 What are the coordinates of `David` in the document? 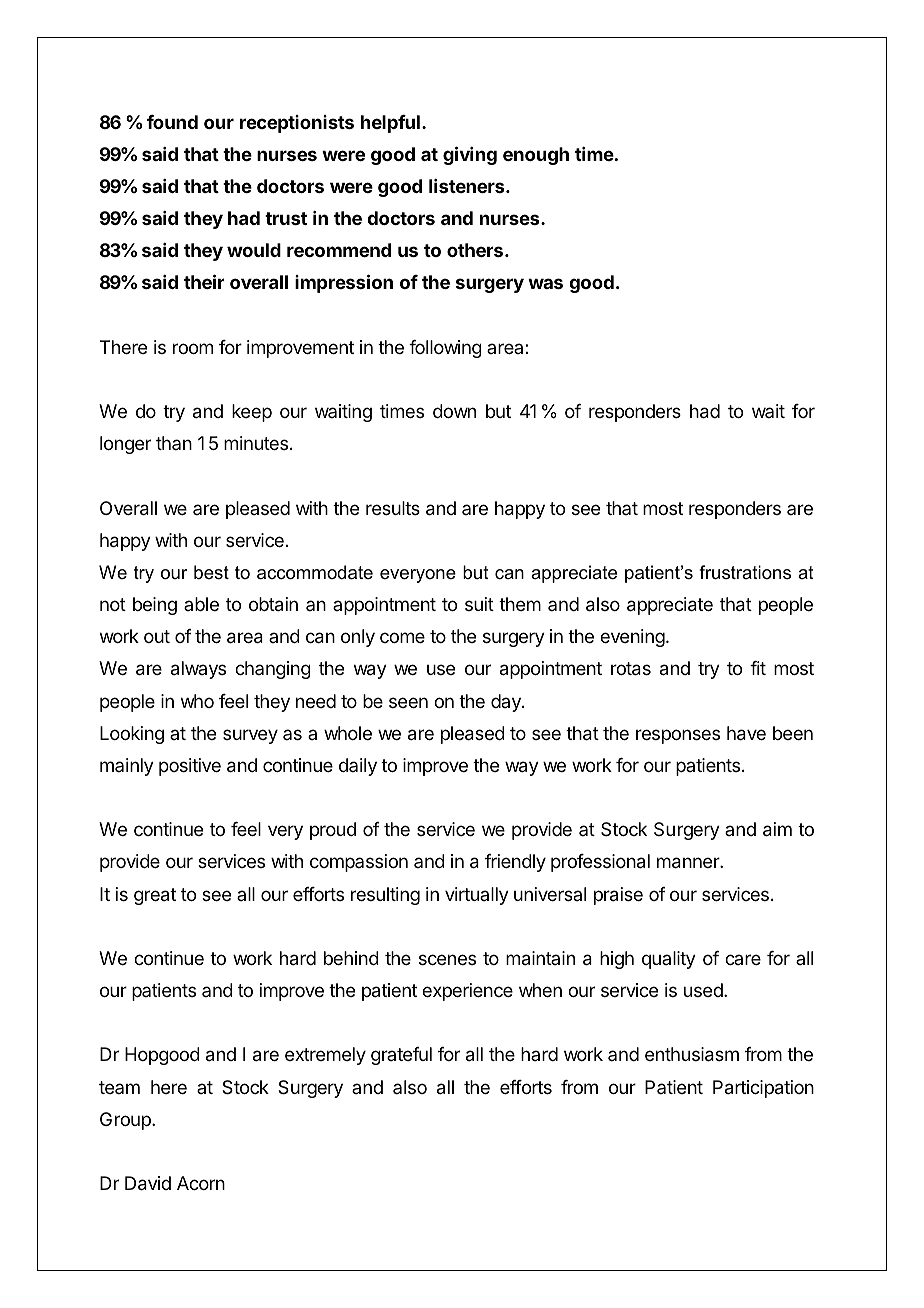 It's located at (148, 1183).
